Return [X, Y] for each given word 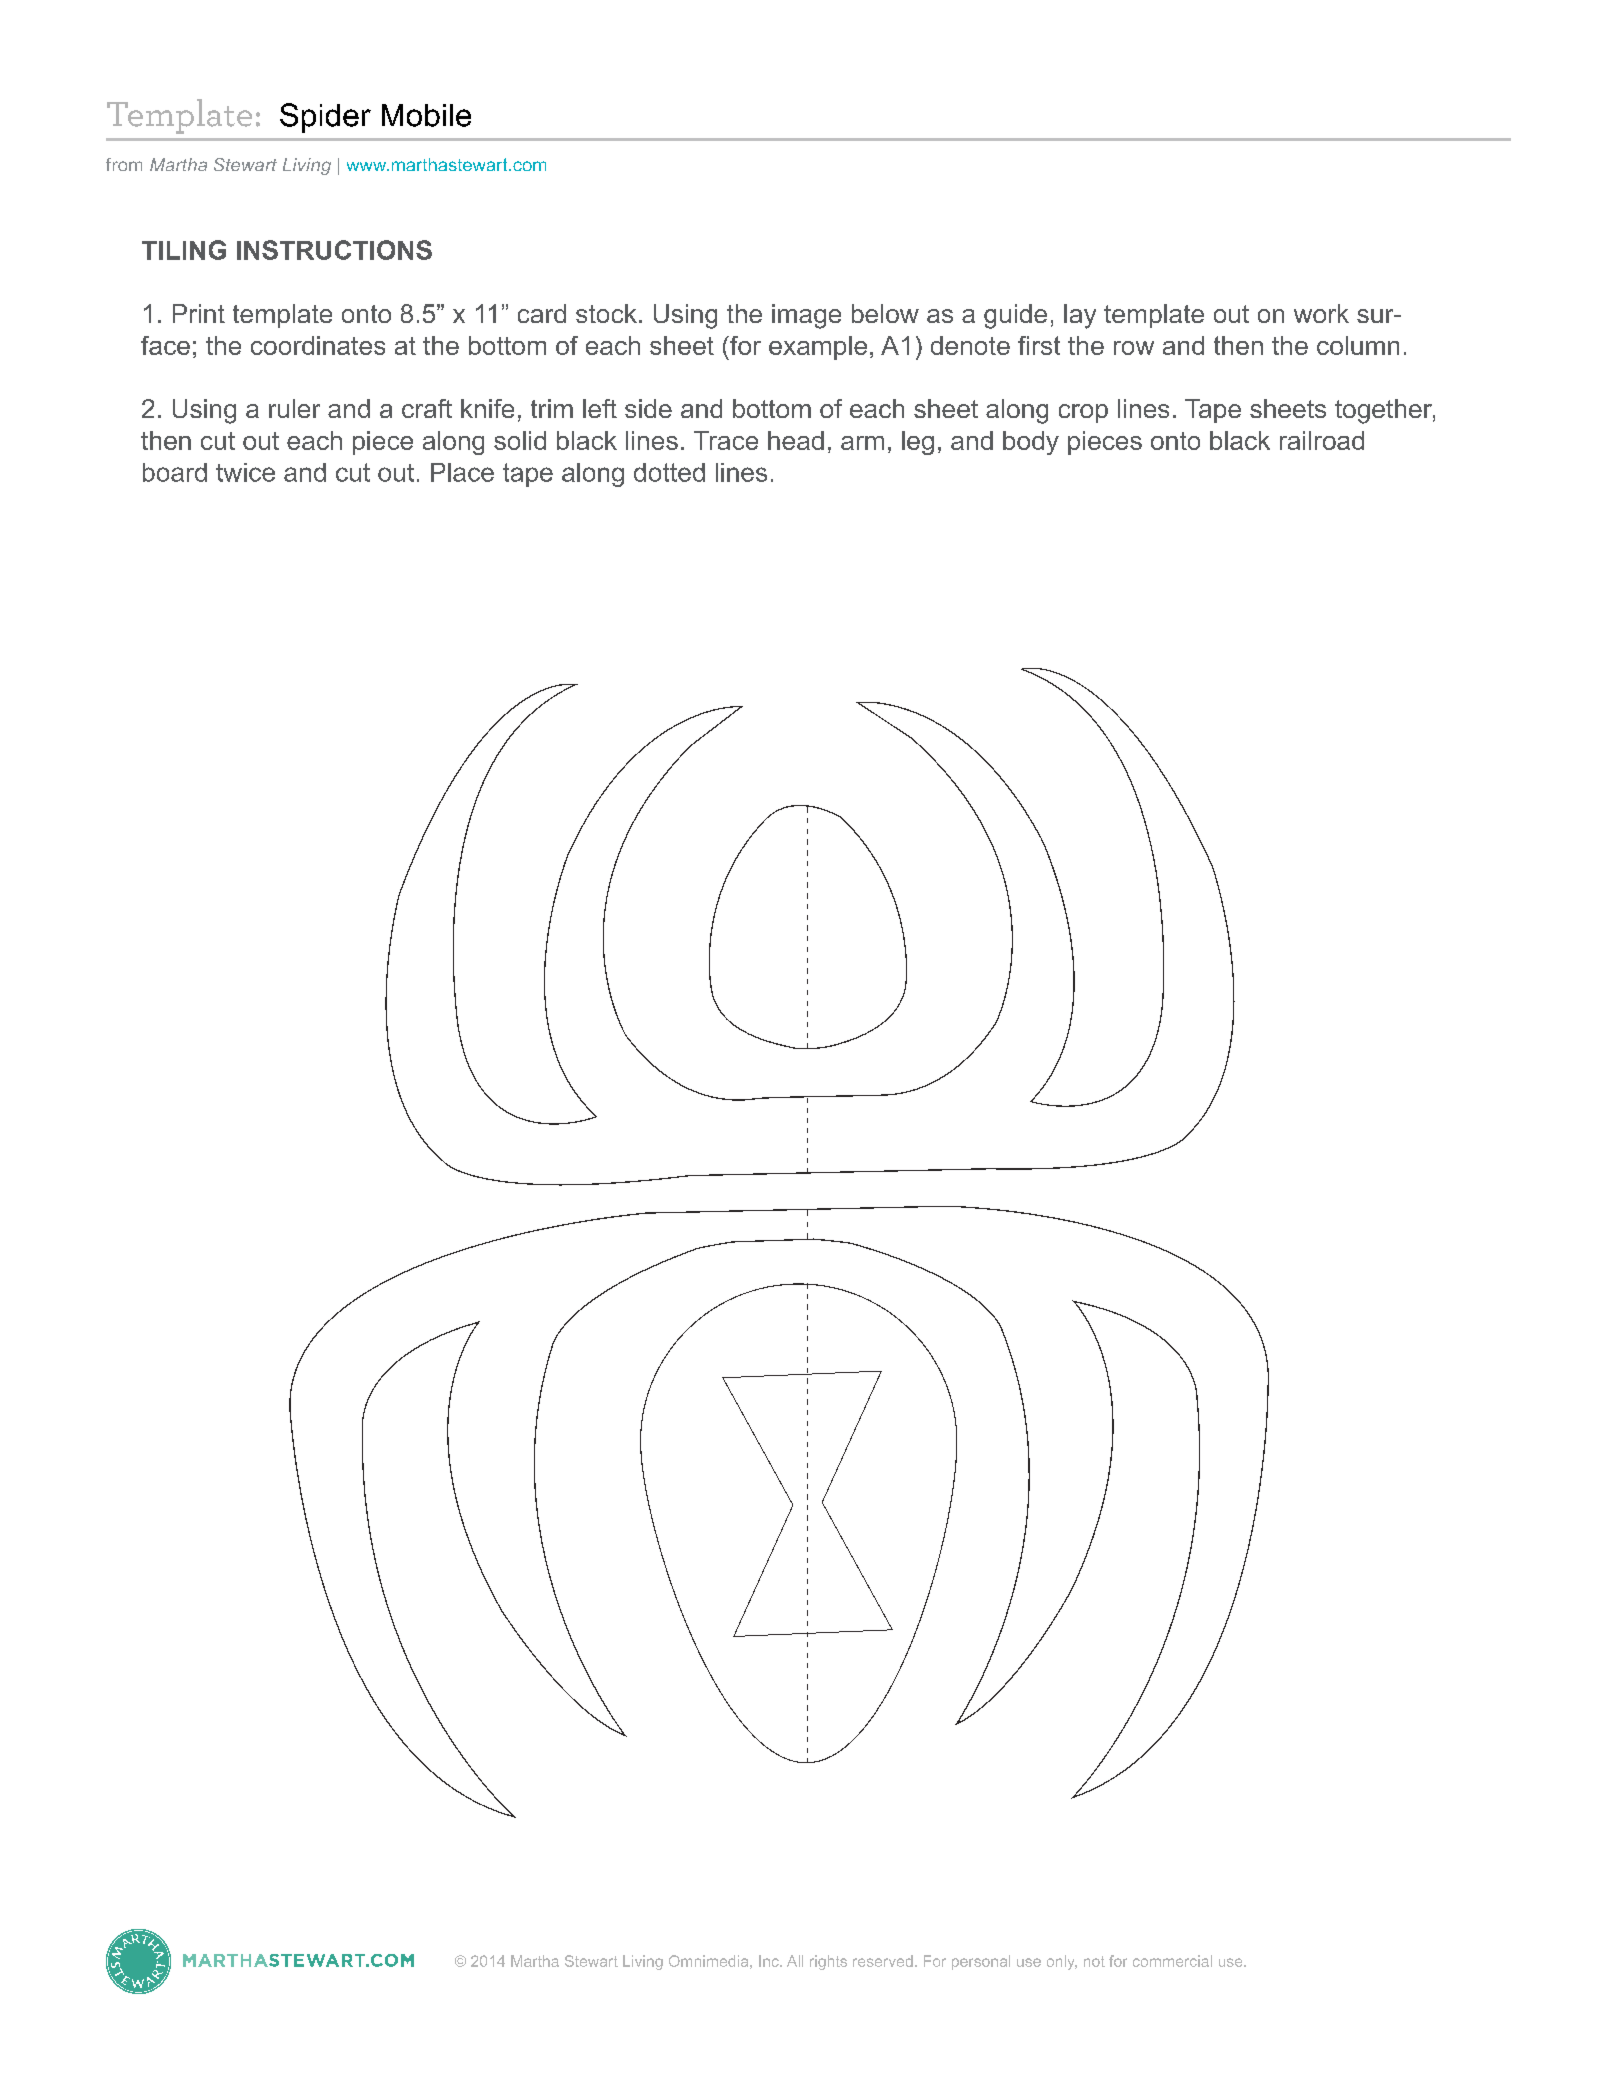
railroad [1322, 440]
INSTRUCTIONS [334, 250]
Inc [770, 1961]
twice [245, 472]
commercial [1172, 1961]
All [795, 1961]
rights [828, 1962]
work [1321, 313]
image [806, 316]
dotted [669, 472]
